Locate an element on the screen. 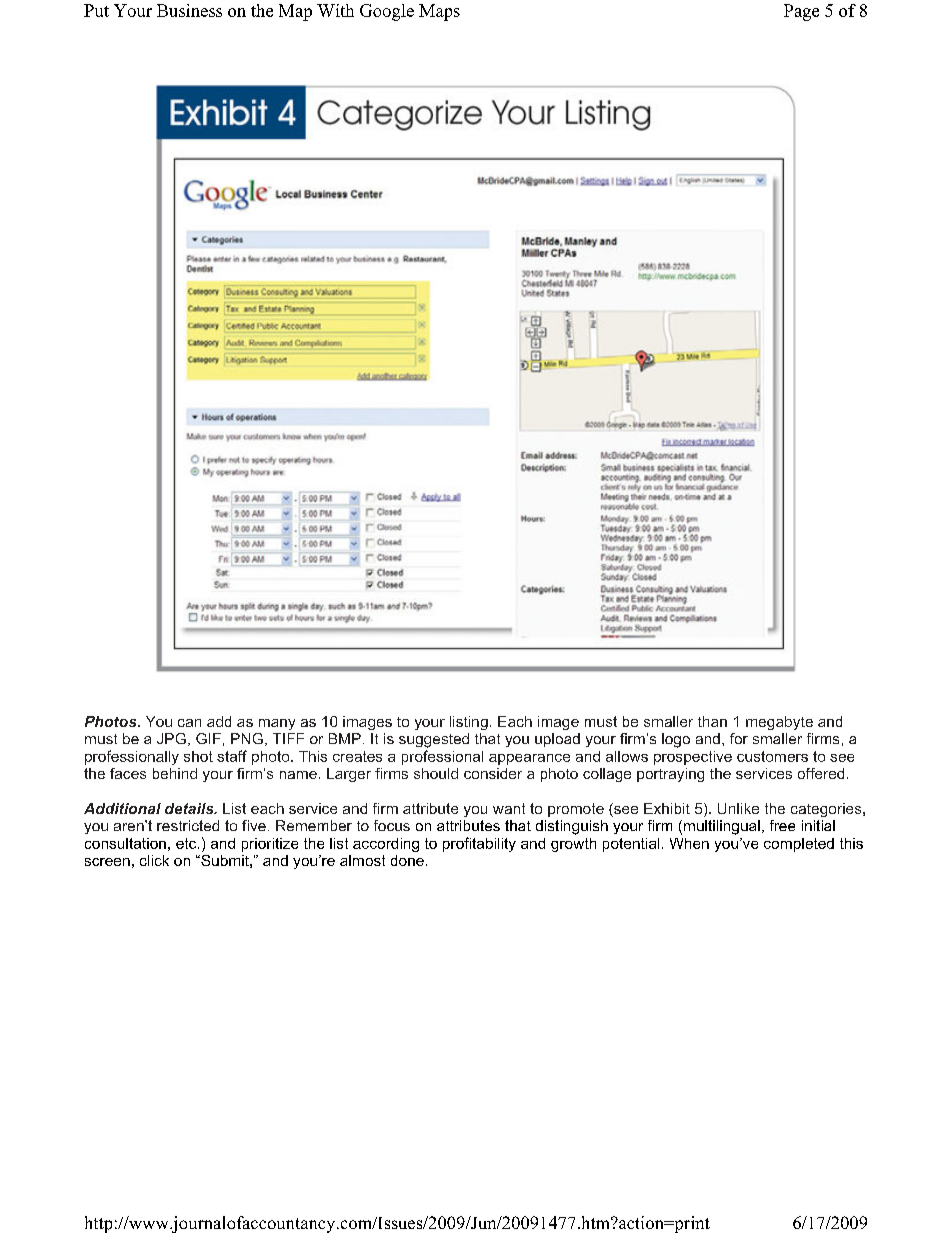 The height and width of the screenshot is (1233, 952). Page is located at coordinates (801, 12).
